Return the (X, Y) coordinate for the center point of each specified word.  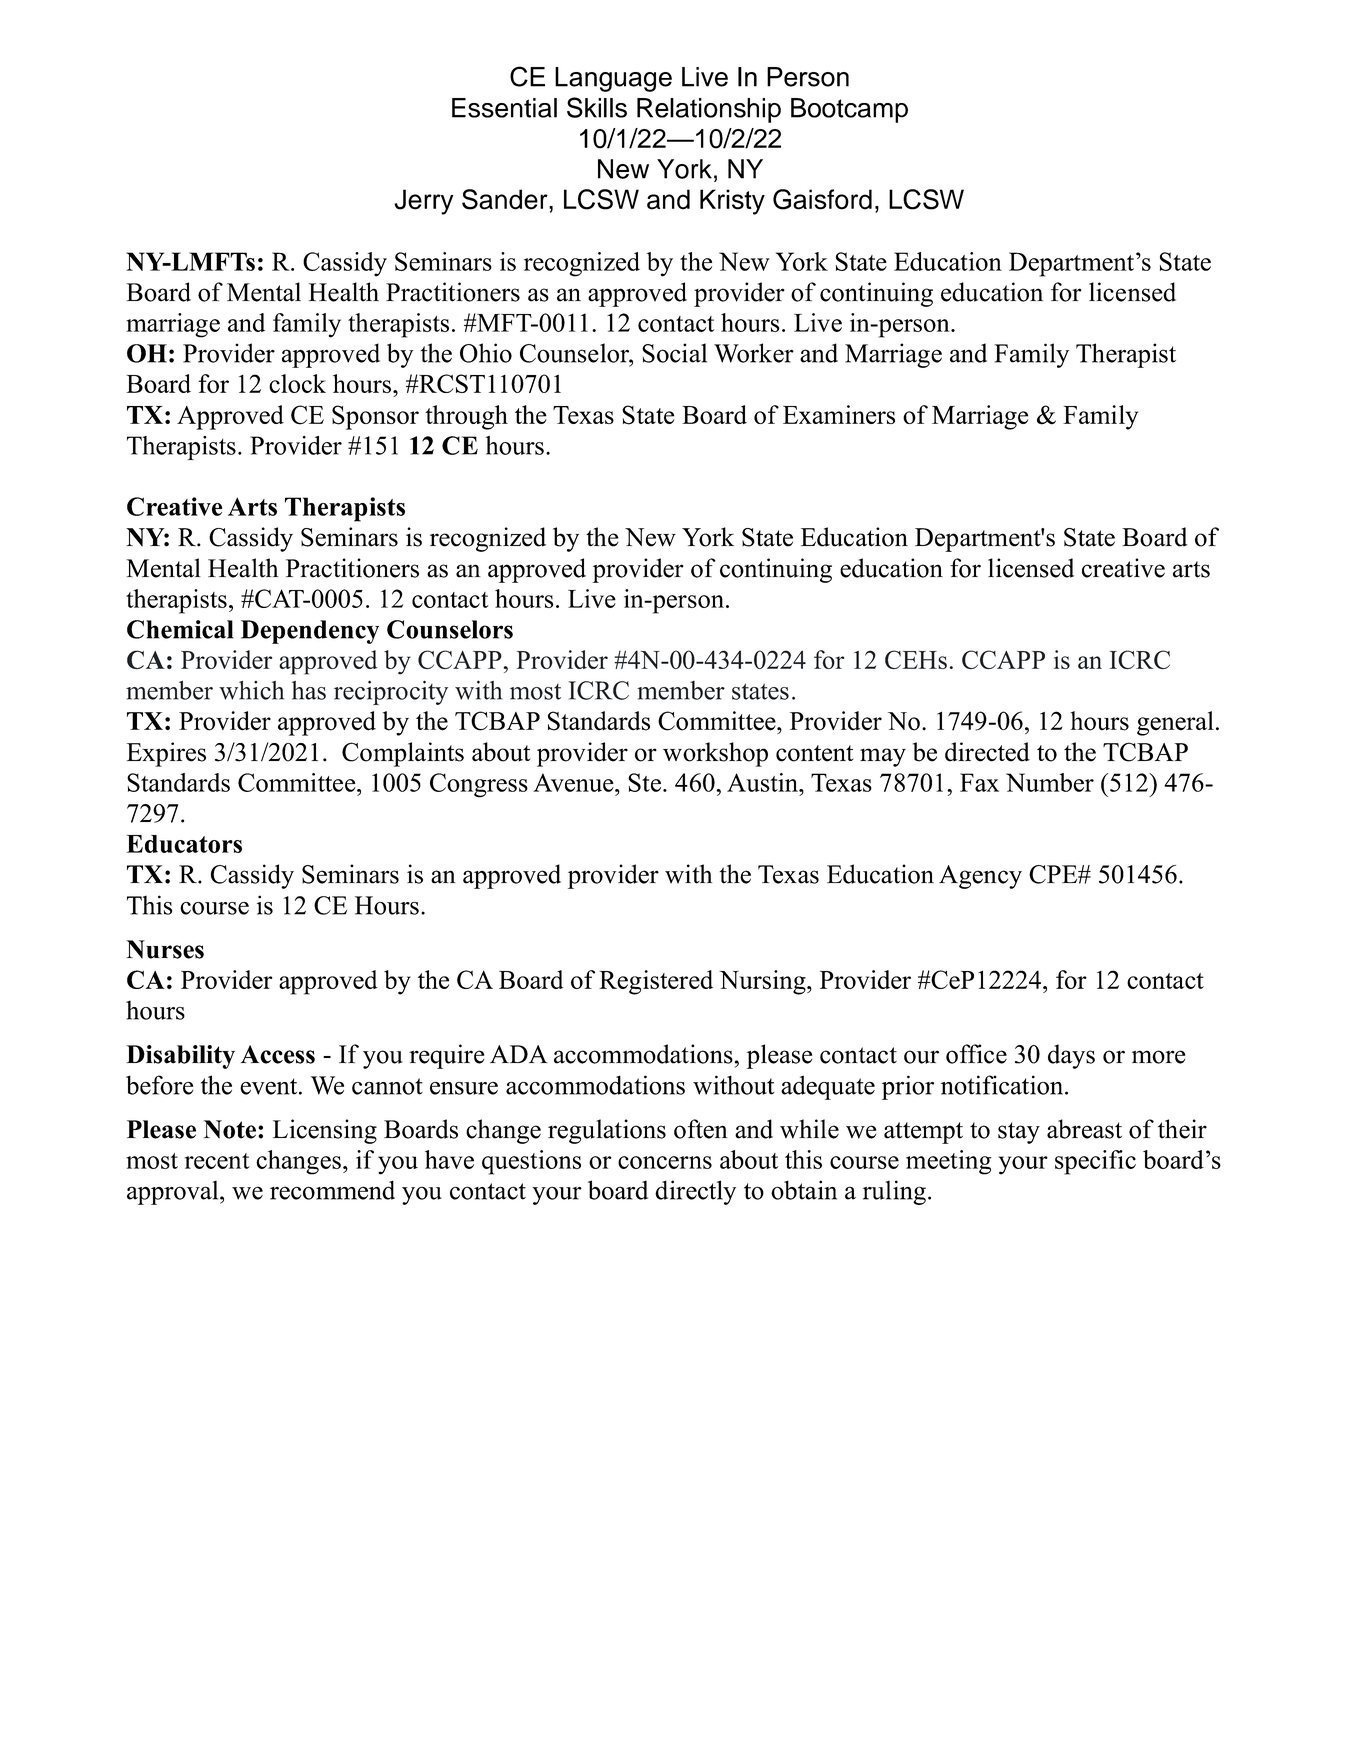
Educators (184, 844)
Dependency (310, 632)
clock (297, 383)
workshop (715, 754)
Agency (980, 877)
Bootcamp (849, 110)
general (1175, 723)
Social (674, 353)
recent (217, 1161)
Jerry (424, 202)
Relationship (709, 110)
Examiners (839, 414)
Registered (656, 982)
